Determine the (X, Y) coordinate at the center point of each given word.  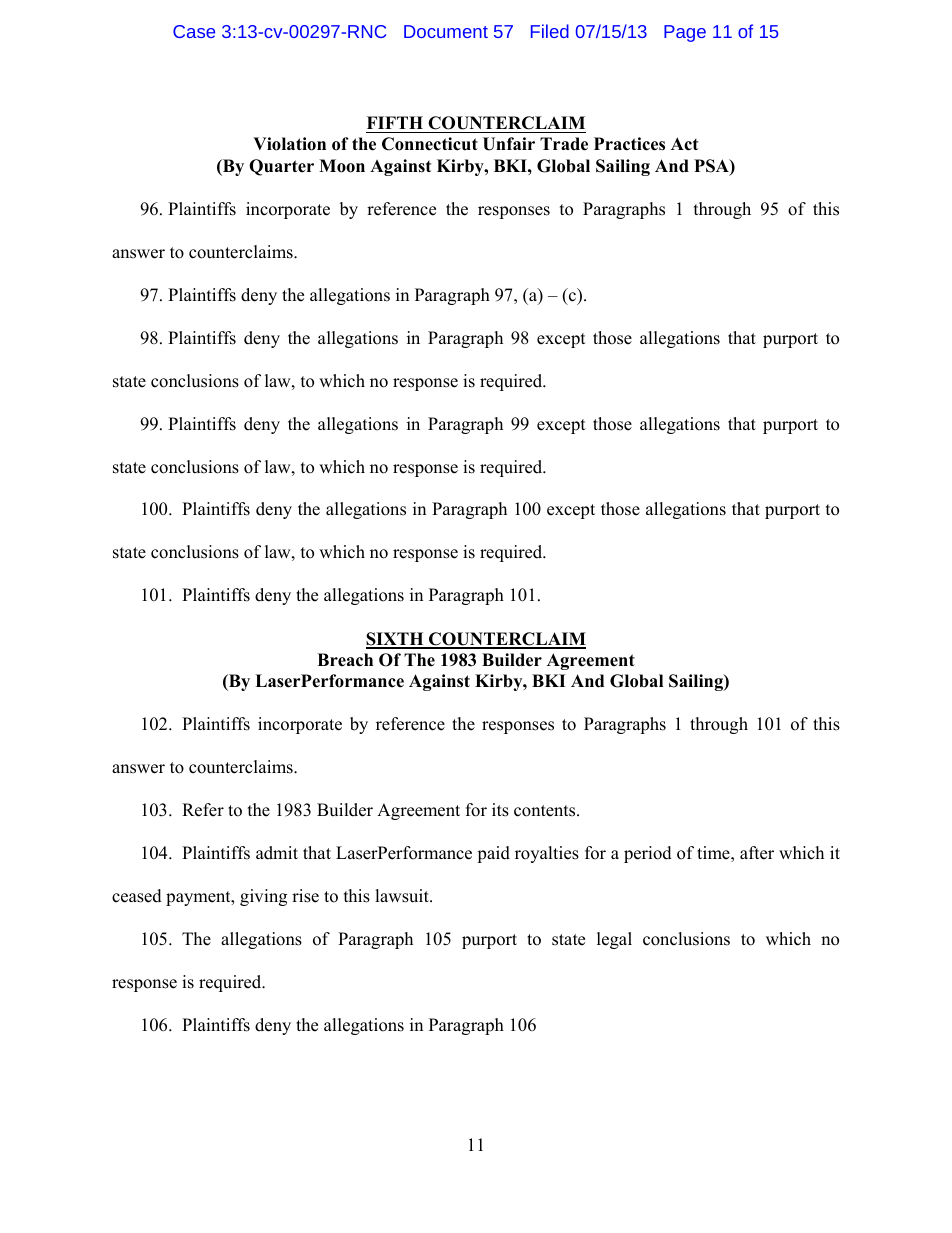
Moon (342, 166)
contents (546, 811)
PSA (712, 167)
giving (263, 897)
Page (685, 33)
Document (446, 31)
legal (614, 940)
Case (194, 31)
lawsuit (403, 896)
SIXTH (396, 640)
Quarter (281, 167)
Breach (345, 660)
